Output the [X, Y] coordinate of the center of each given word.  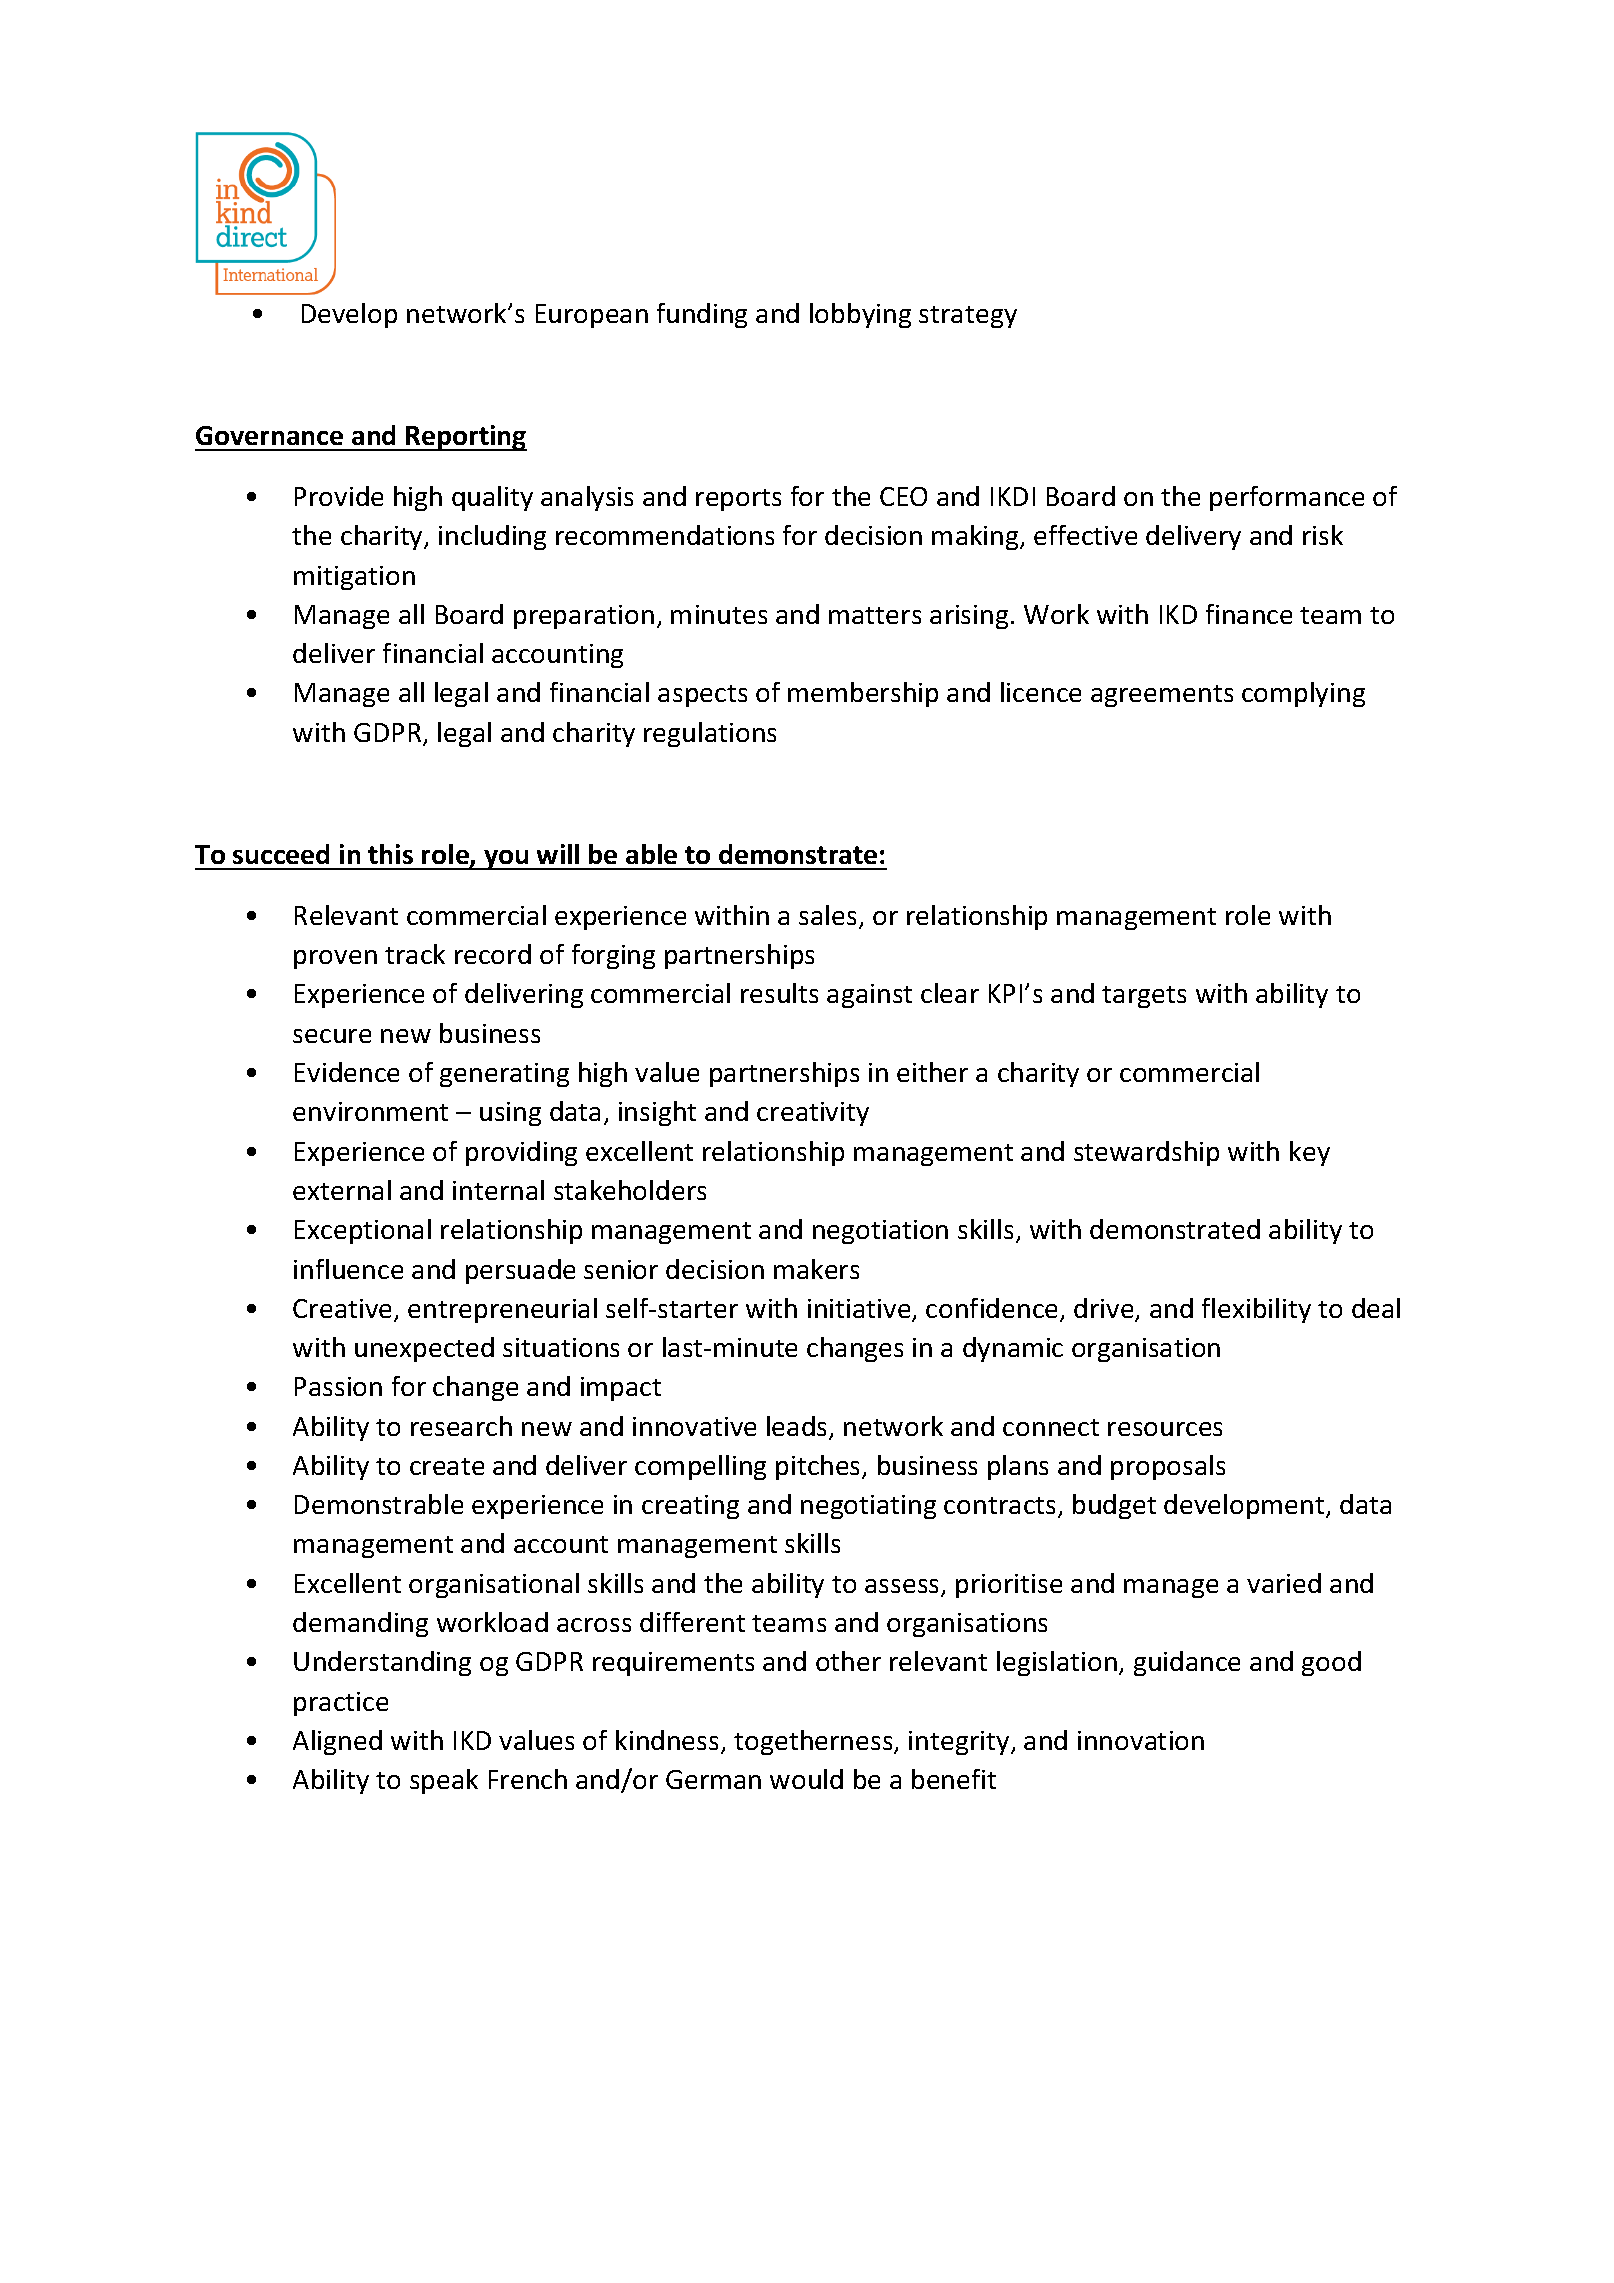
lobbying [860, 315]
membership [863, 694]
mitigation [354, 578]
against [869, 996]
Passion [338, 1386]
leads [798, 1427]
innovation [1141, 1740]
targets [1144, 997]
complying [1303, 694]
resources [1165, 1429]
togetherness [814, 1742]
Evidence [347, 1072]
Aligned [337, 1742]
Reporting [465, 438]
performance [1287, 498]
